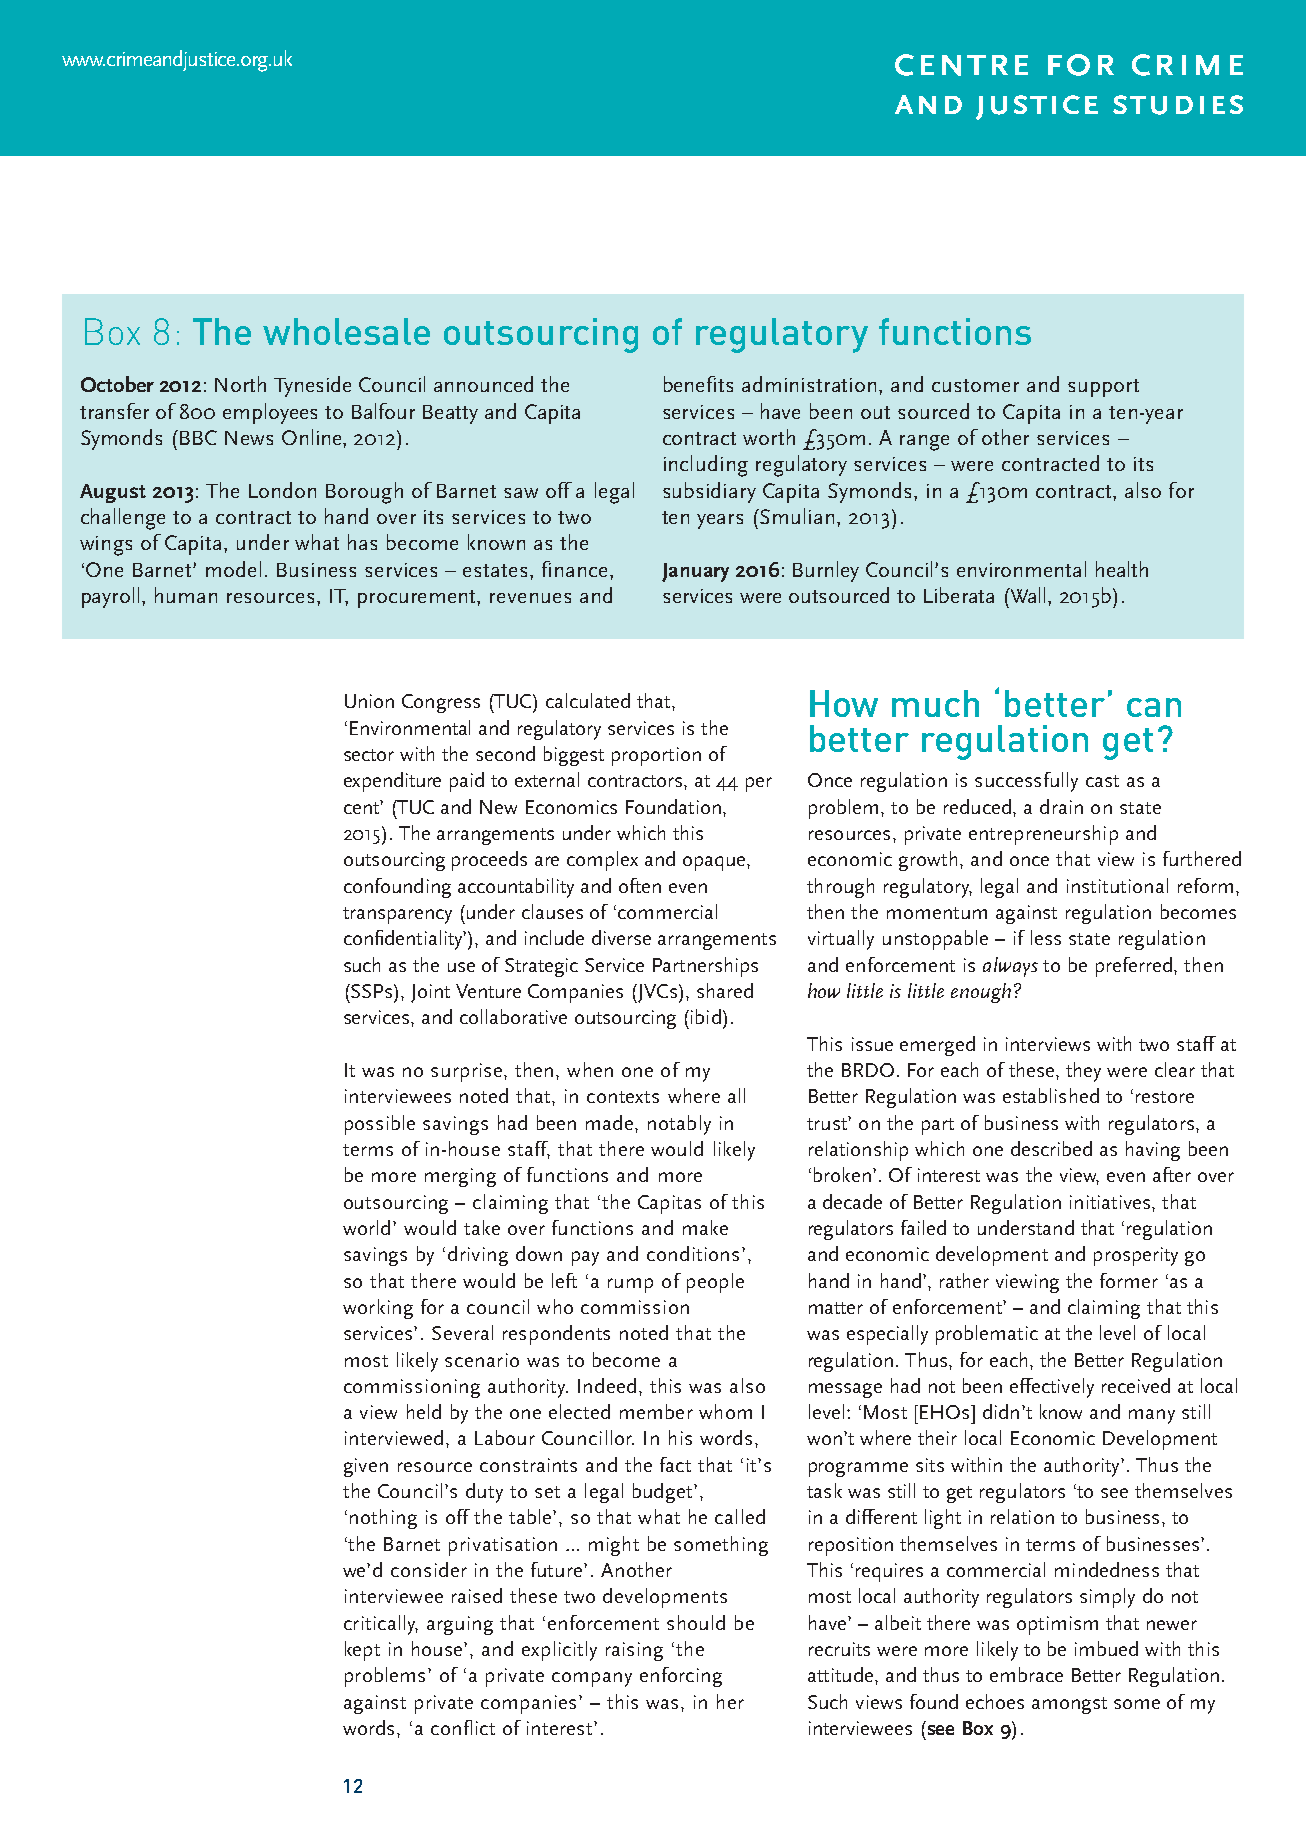 The width and height of the screenshot is (1306, 1847). What do you see at coordinates (640, 885) in the screenshot?
I see `often` at bounding box center [640, 885].
